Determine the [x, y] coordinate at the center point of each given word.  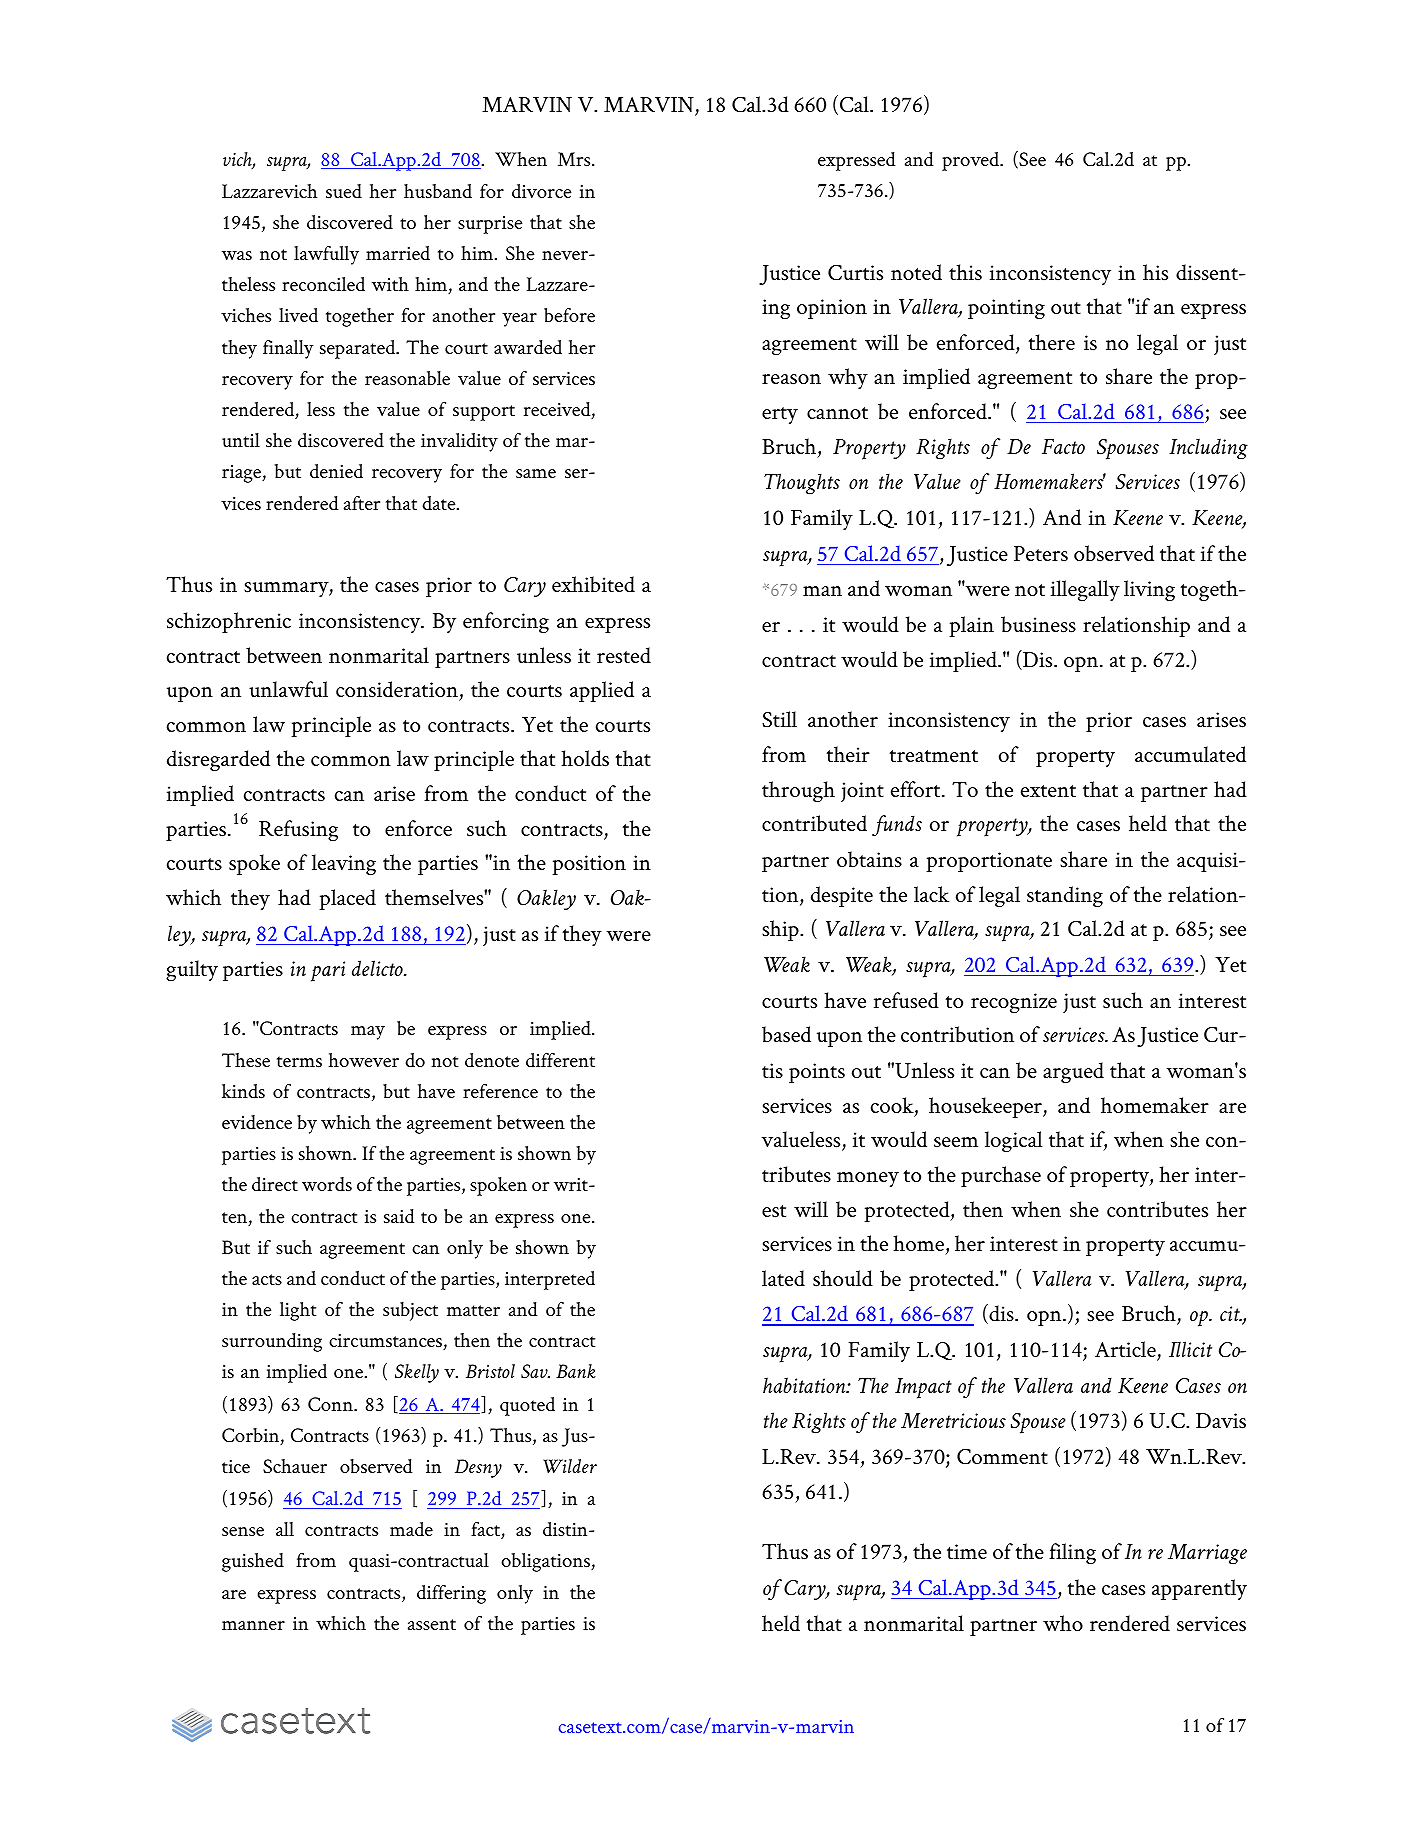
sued [344, 191]
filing [1072, 1553]
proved [972, 161]
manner [253, 1625]
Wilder [570, 1466]
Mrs [575, 159]
